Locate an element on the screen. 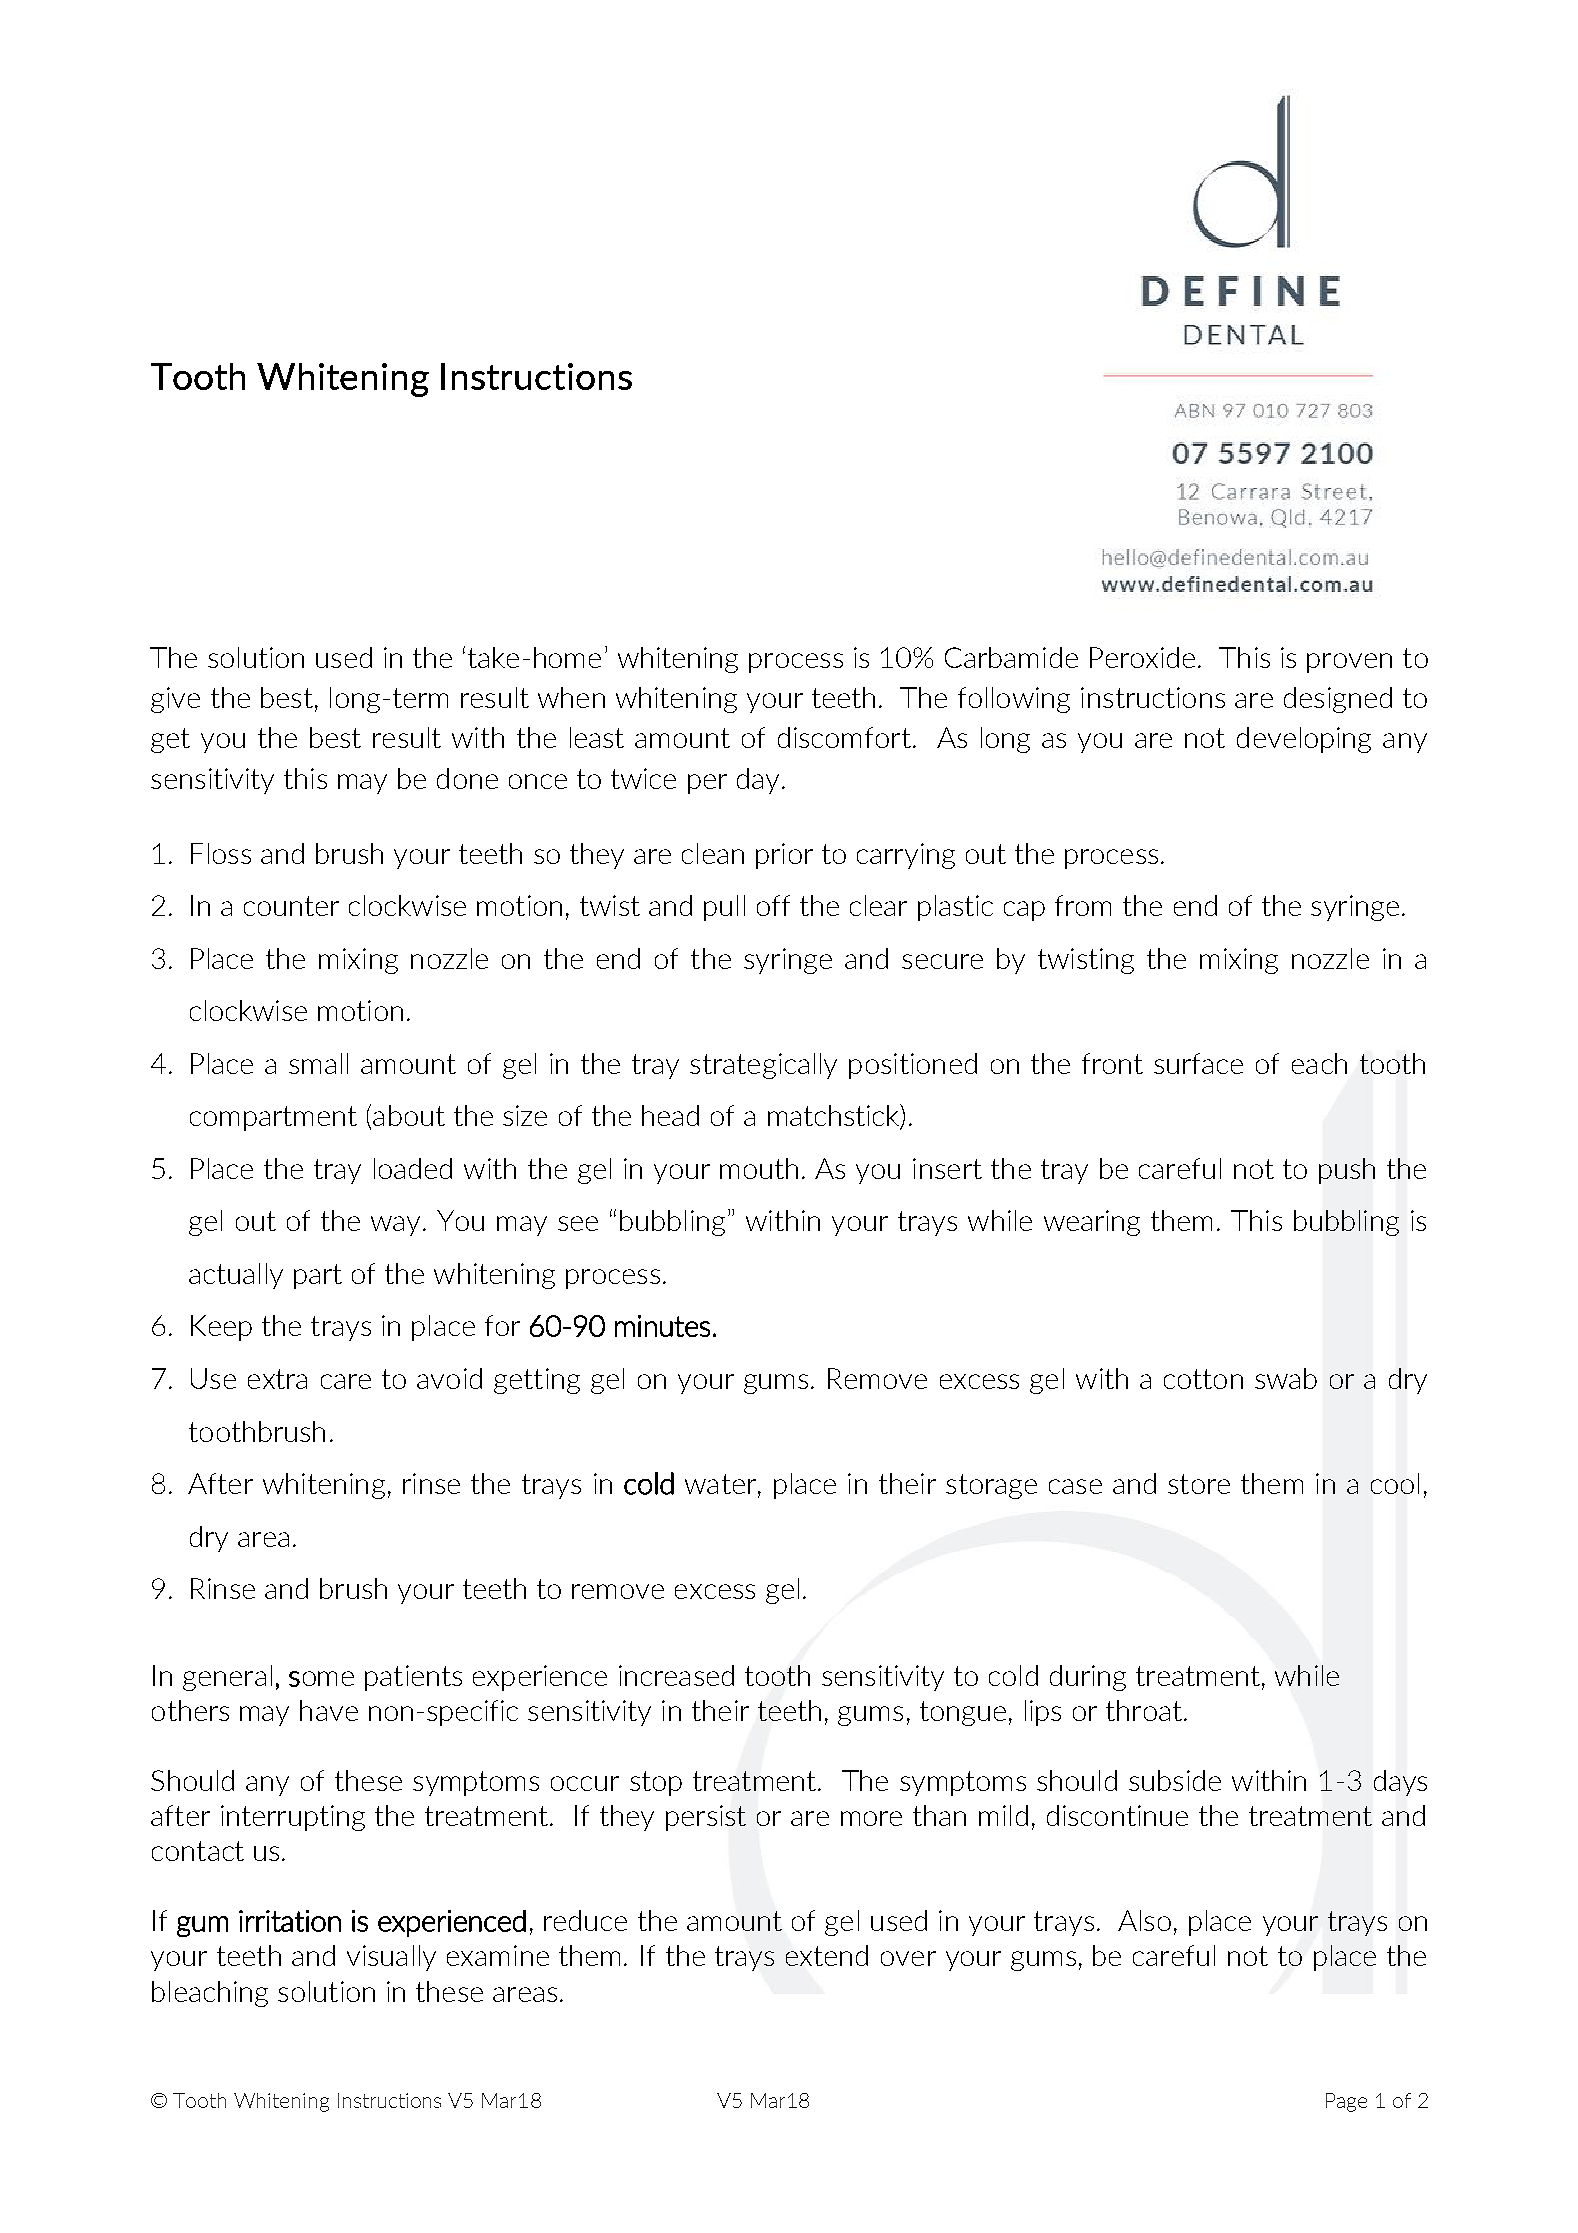 This screenshot has width=1578, height=2233. increased is located at coordinates (676, 1675).
